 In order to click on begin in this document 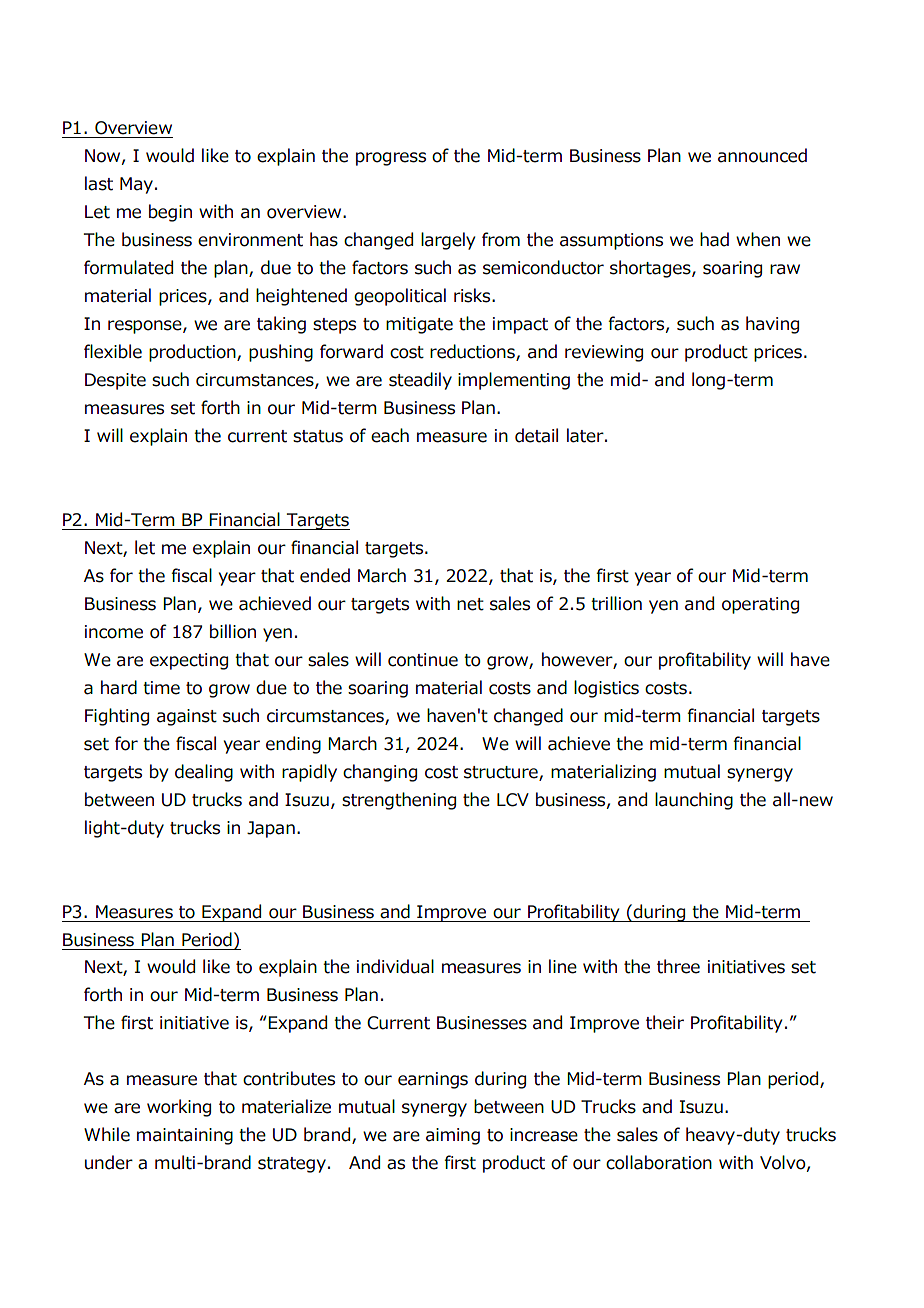, I will do `click(170, 213)`.
